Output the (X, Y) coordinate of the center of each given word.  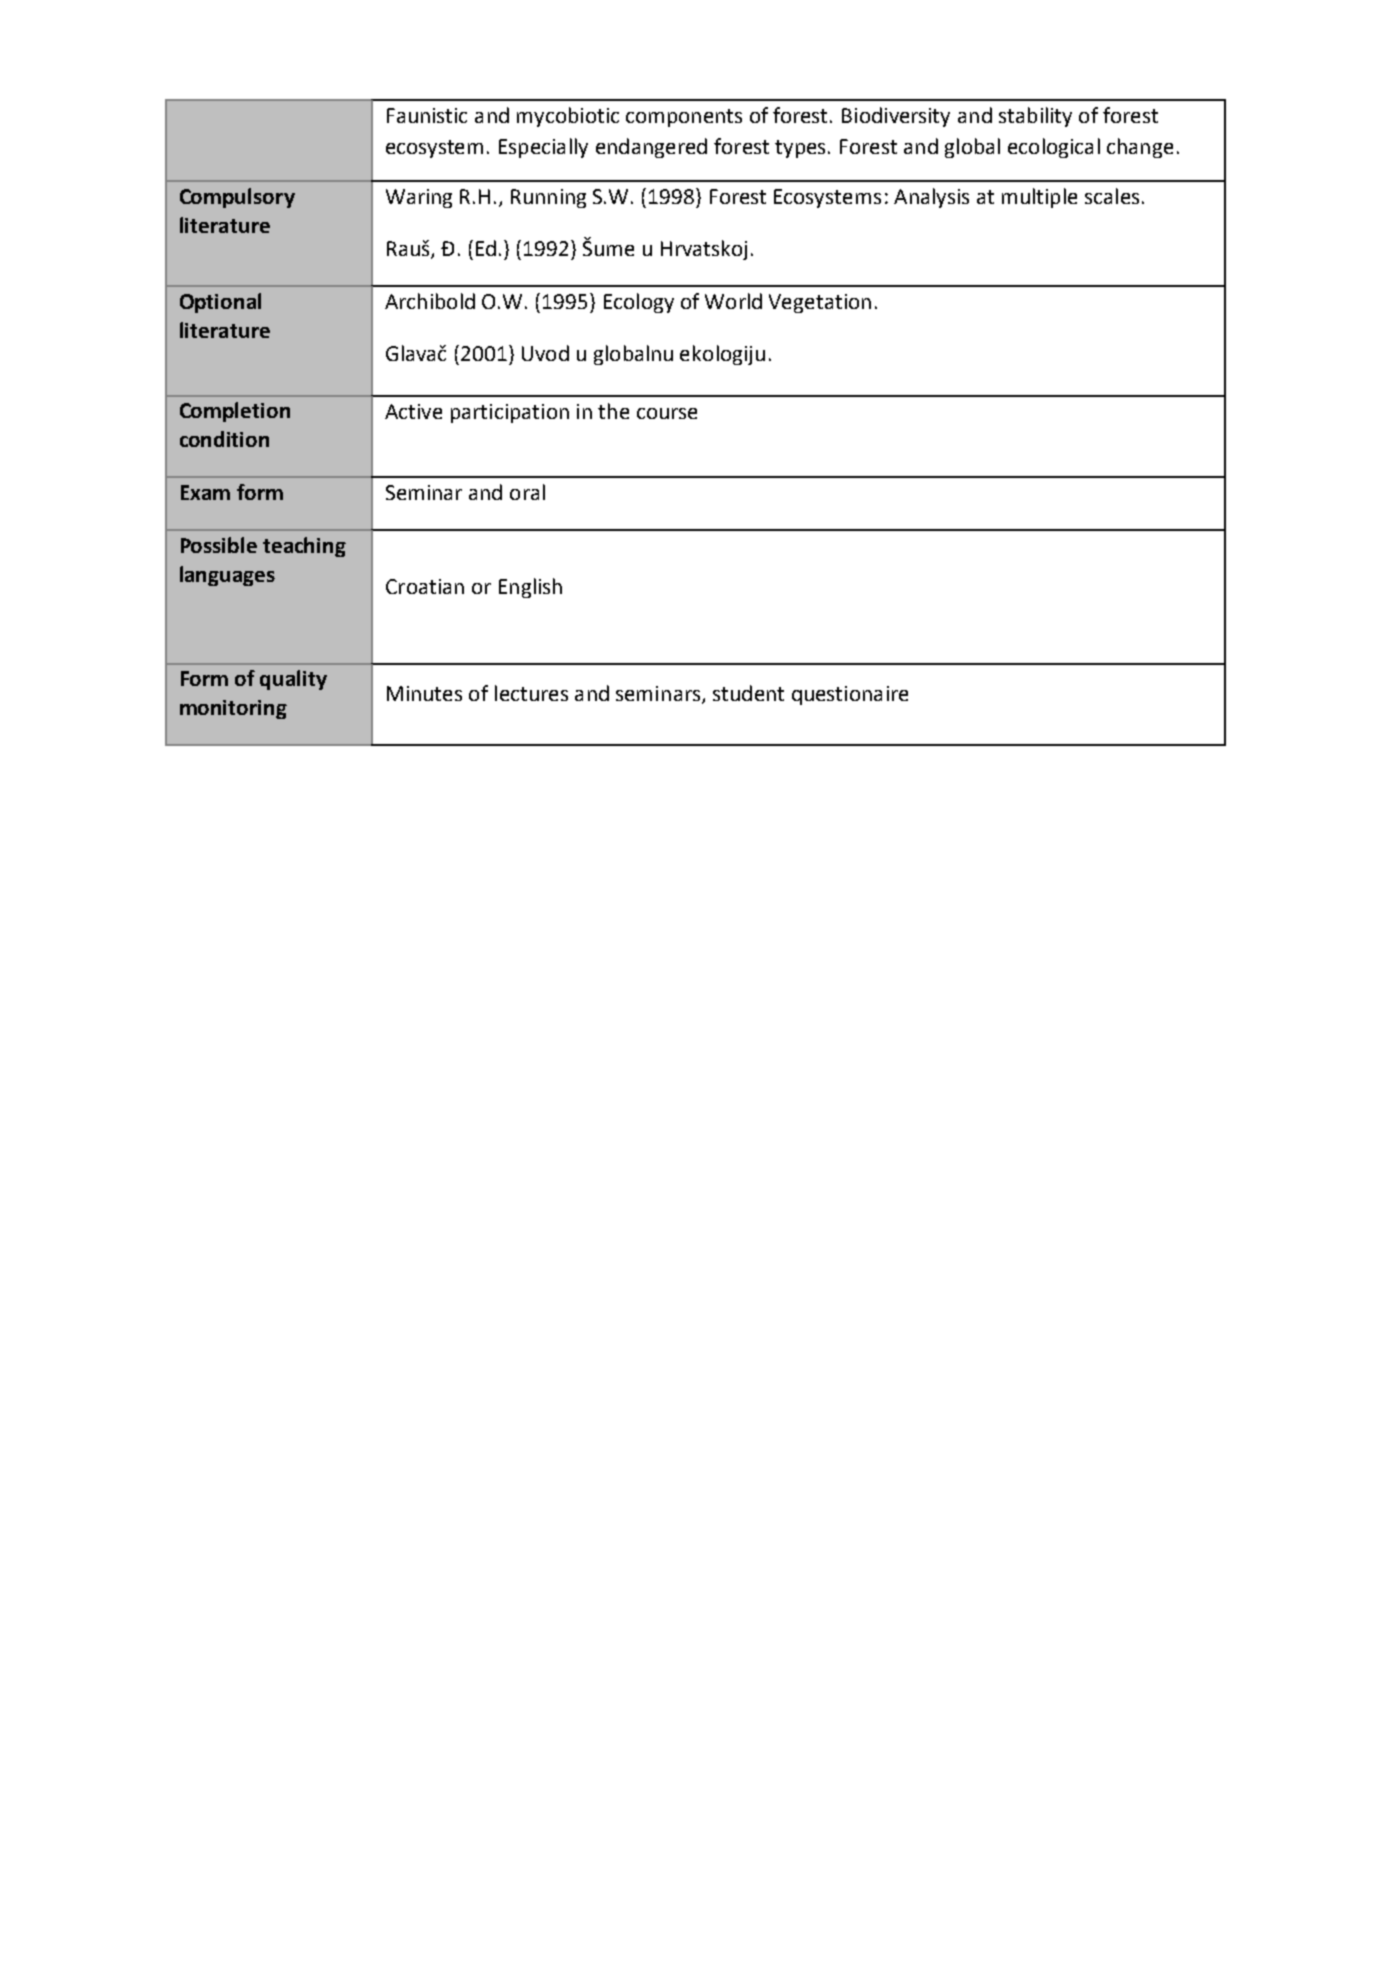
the (613, 411)
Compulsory (237, 198)
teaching (304, 547)
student (748, 693)
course (667, 413)
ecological (1054, 148)
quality (293, 680)
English (530, 588)
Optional (220, 303)
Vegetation (820, 303)
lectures (531, 693)
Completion (235, 412)
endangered (651, 148)
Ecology (639, 303)
